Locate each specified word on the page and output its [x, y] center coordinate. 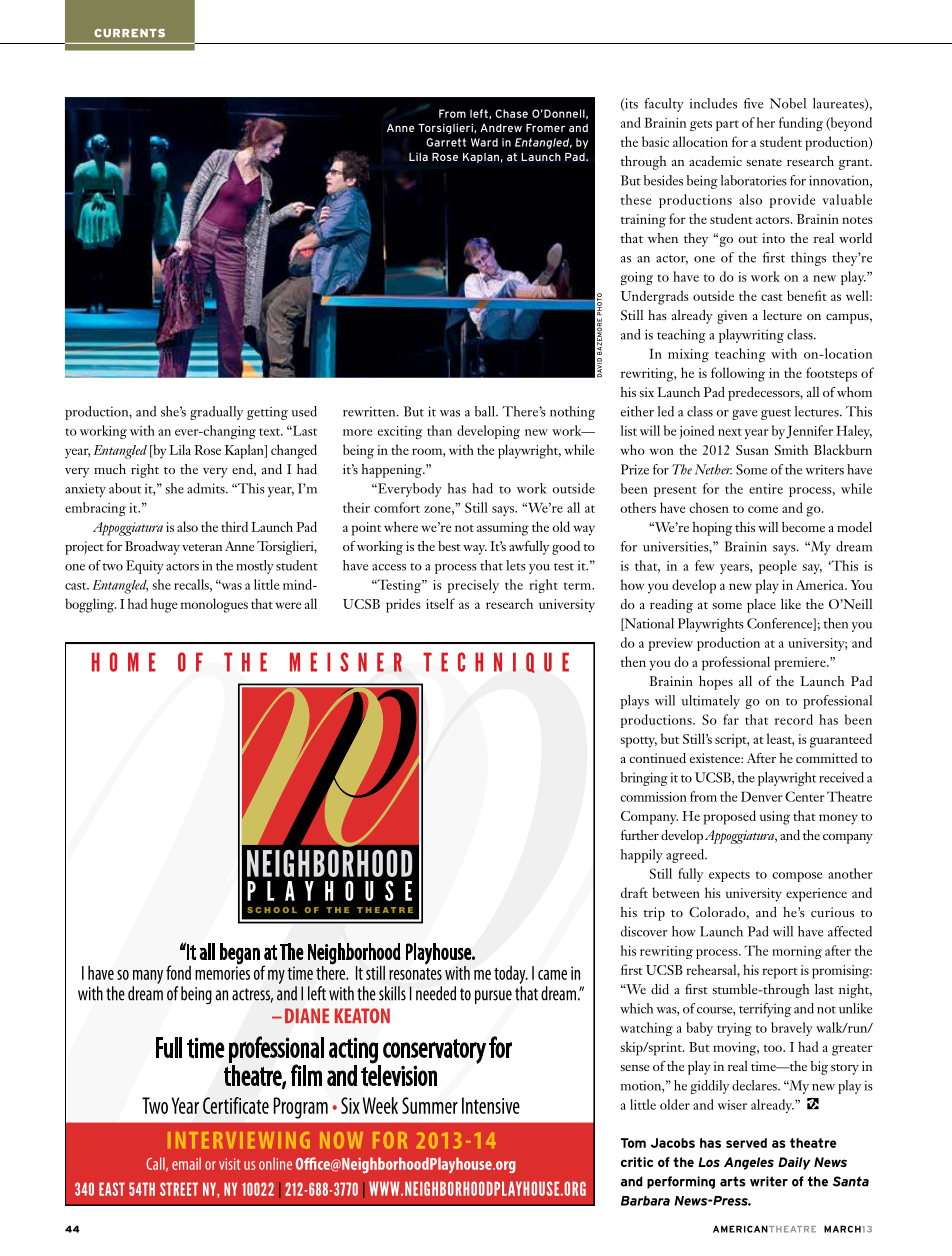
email [186, 1163]
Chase [511, 113]
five [753, 103]
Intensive [491, 1105]
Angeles [749, 1163]
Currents [129, 33]
